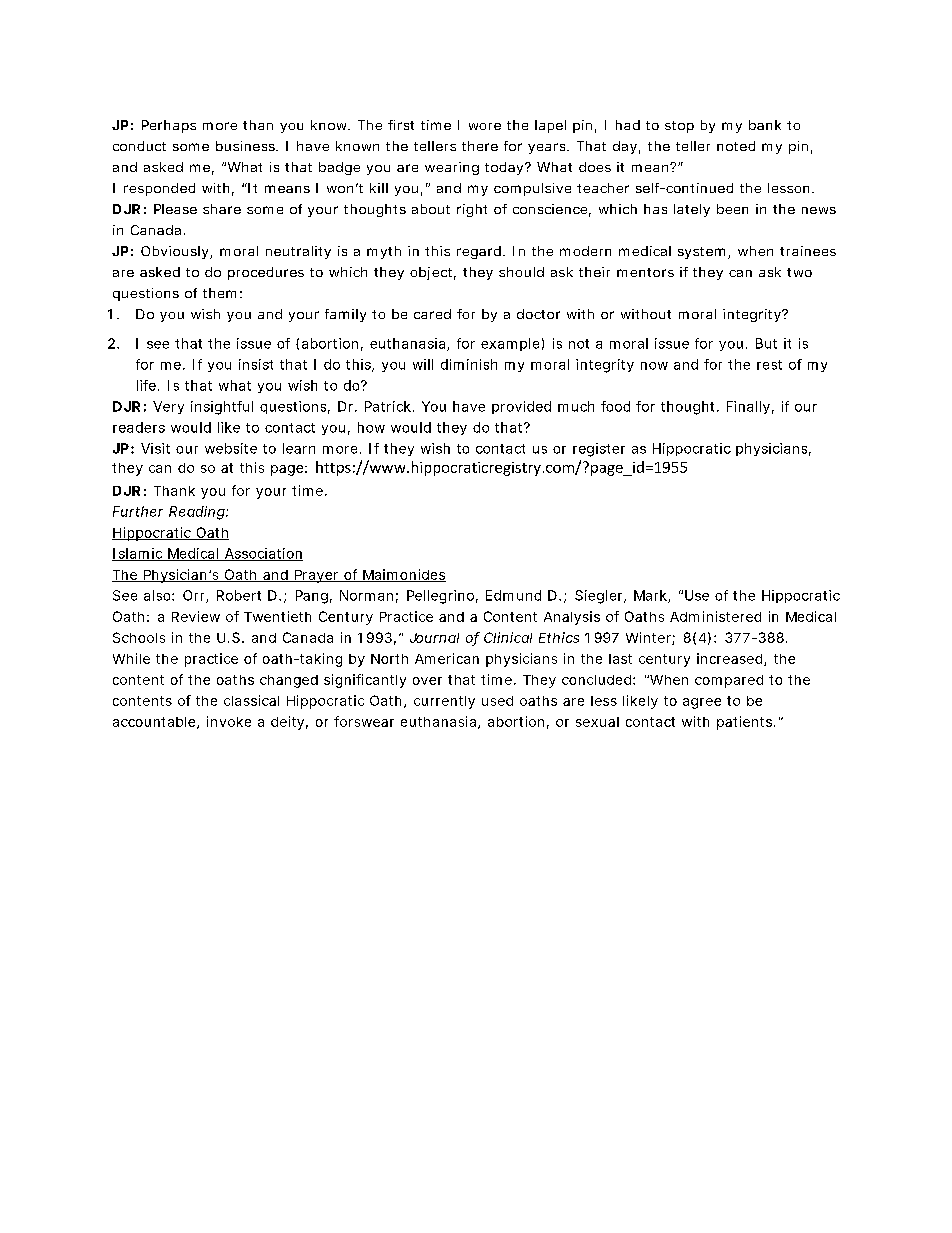 Image resolution: width=952 pixels, height=1233 pixels. What do you see at coordinates (521, 272) in the screenshot?
I see `should` at bounding box center [521, 272].
